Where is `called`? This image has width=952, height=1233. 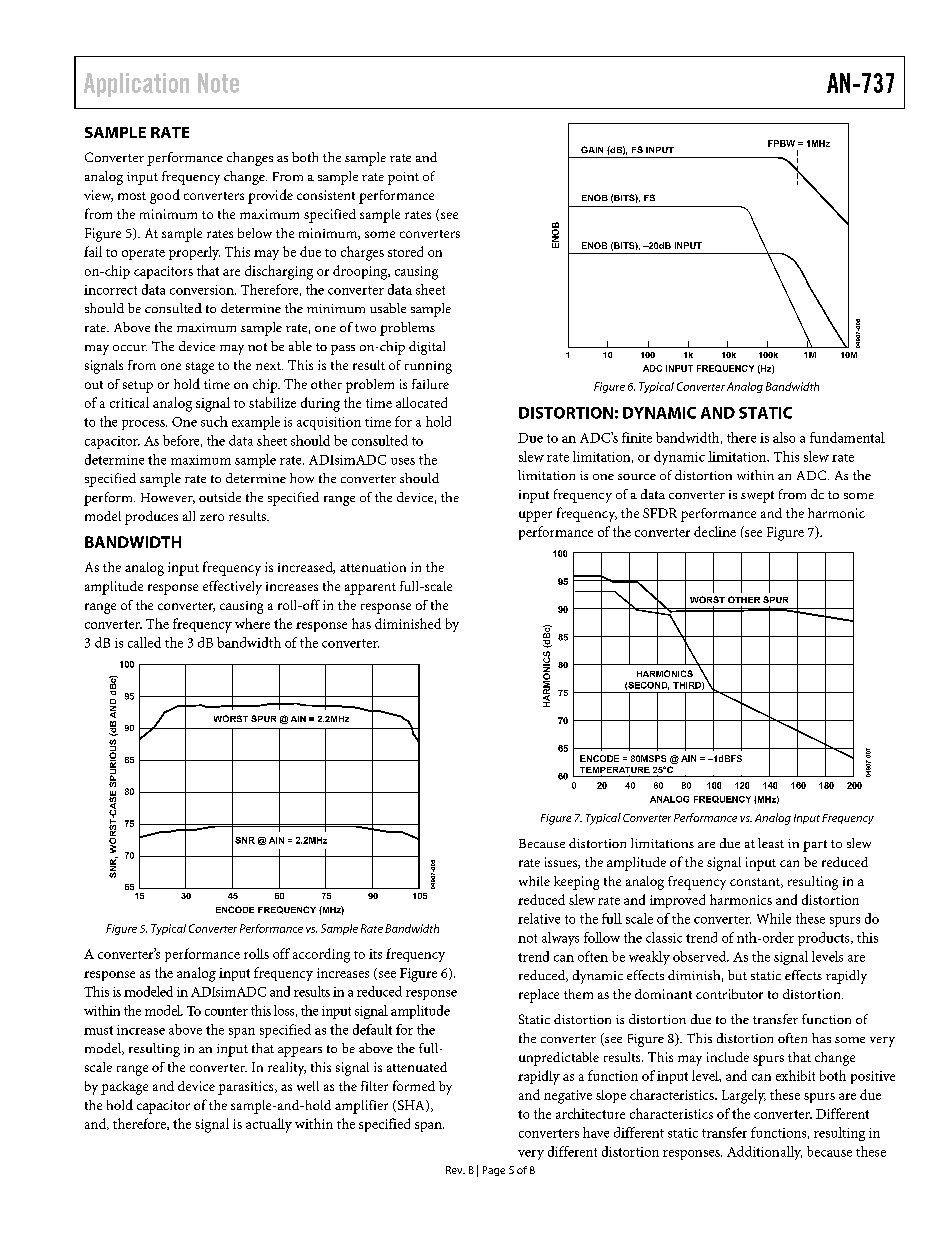
called is located at coordinates (144, 642).
